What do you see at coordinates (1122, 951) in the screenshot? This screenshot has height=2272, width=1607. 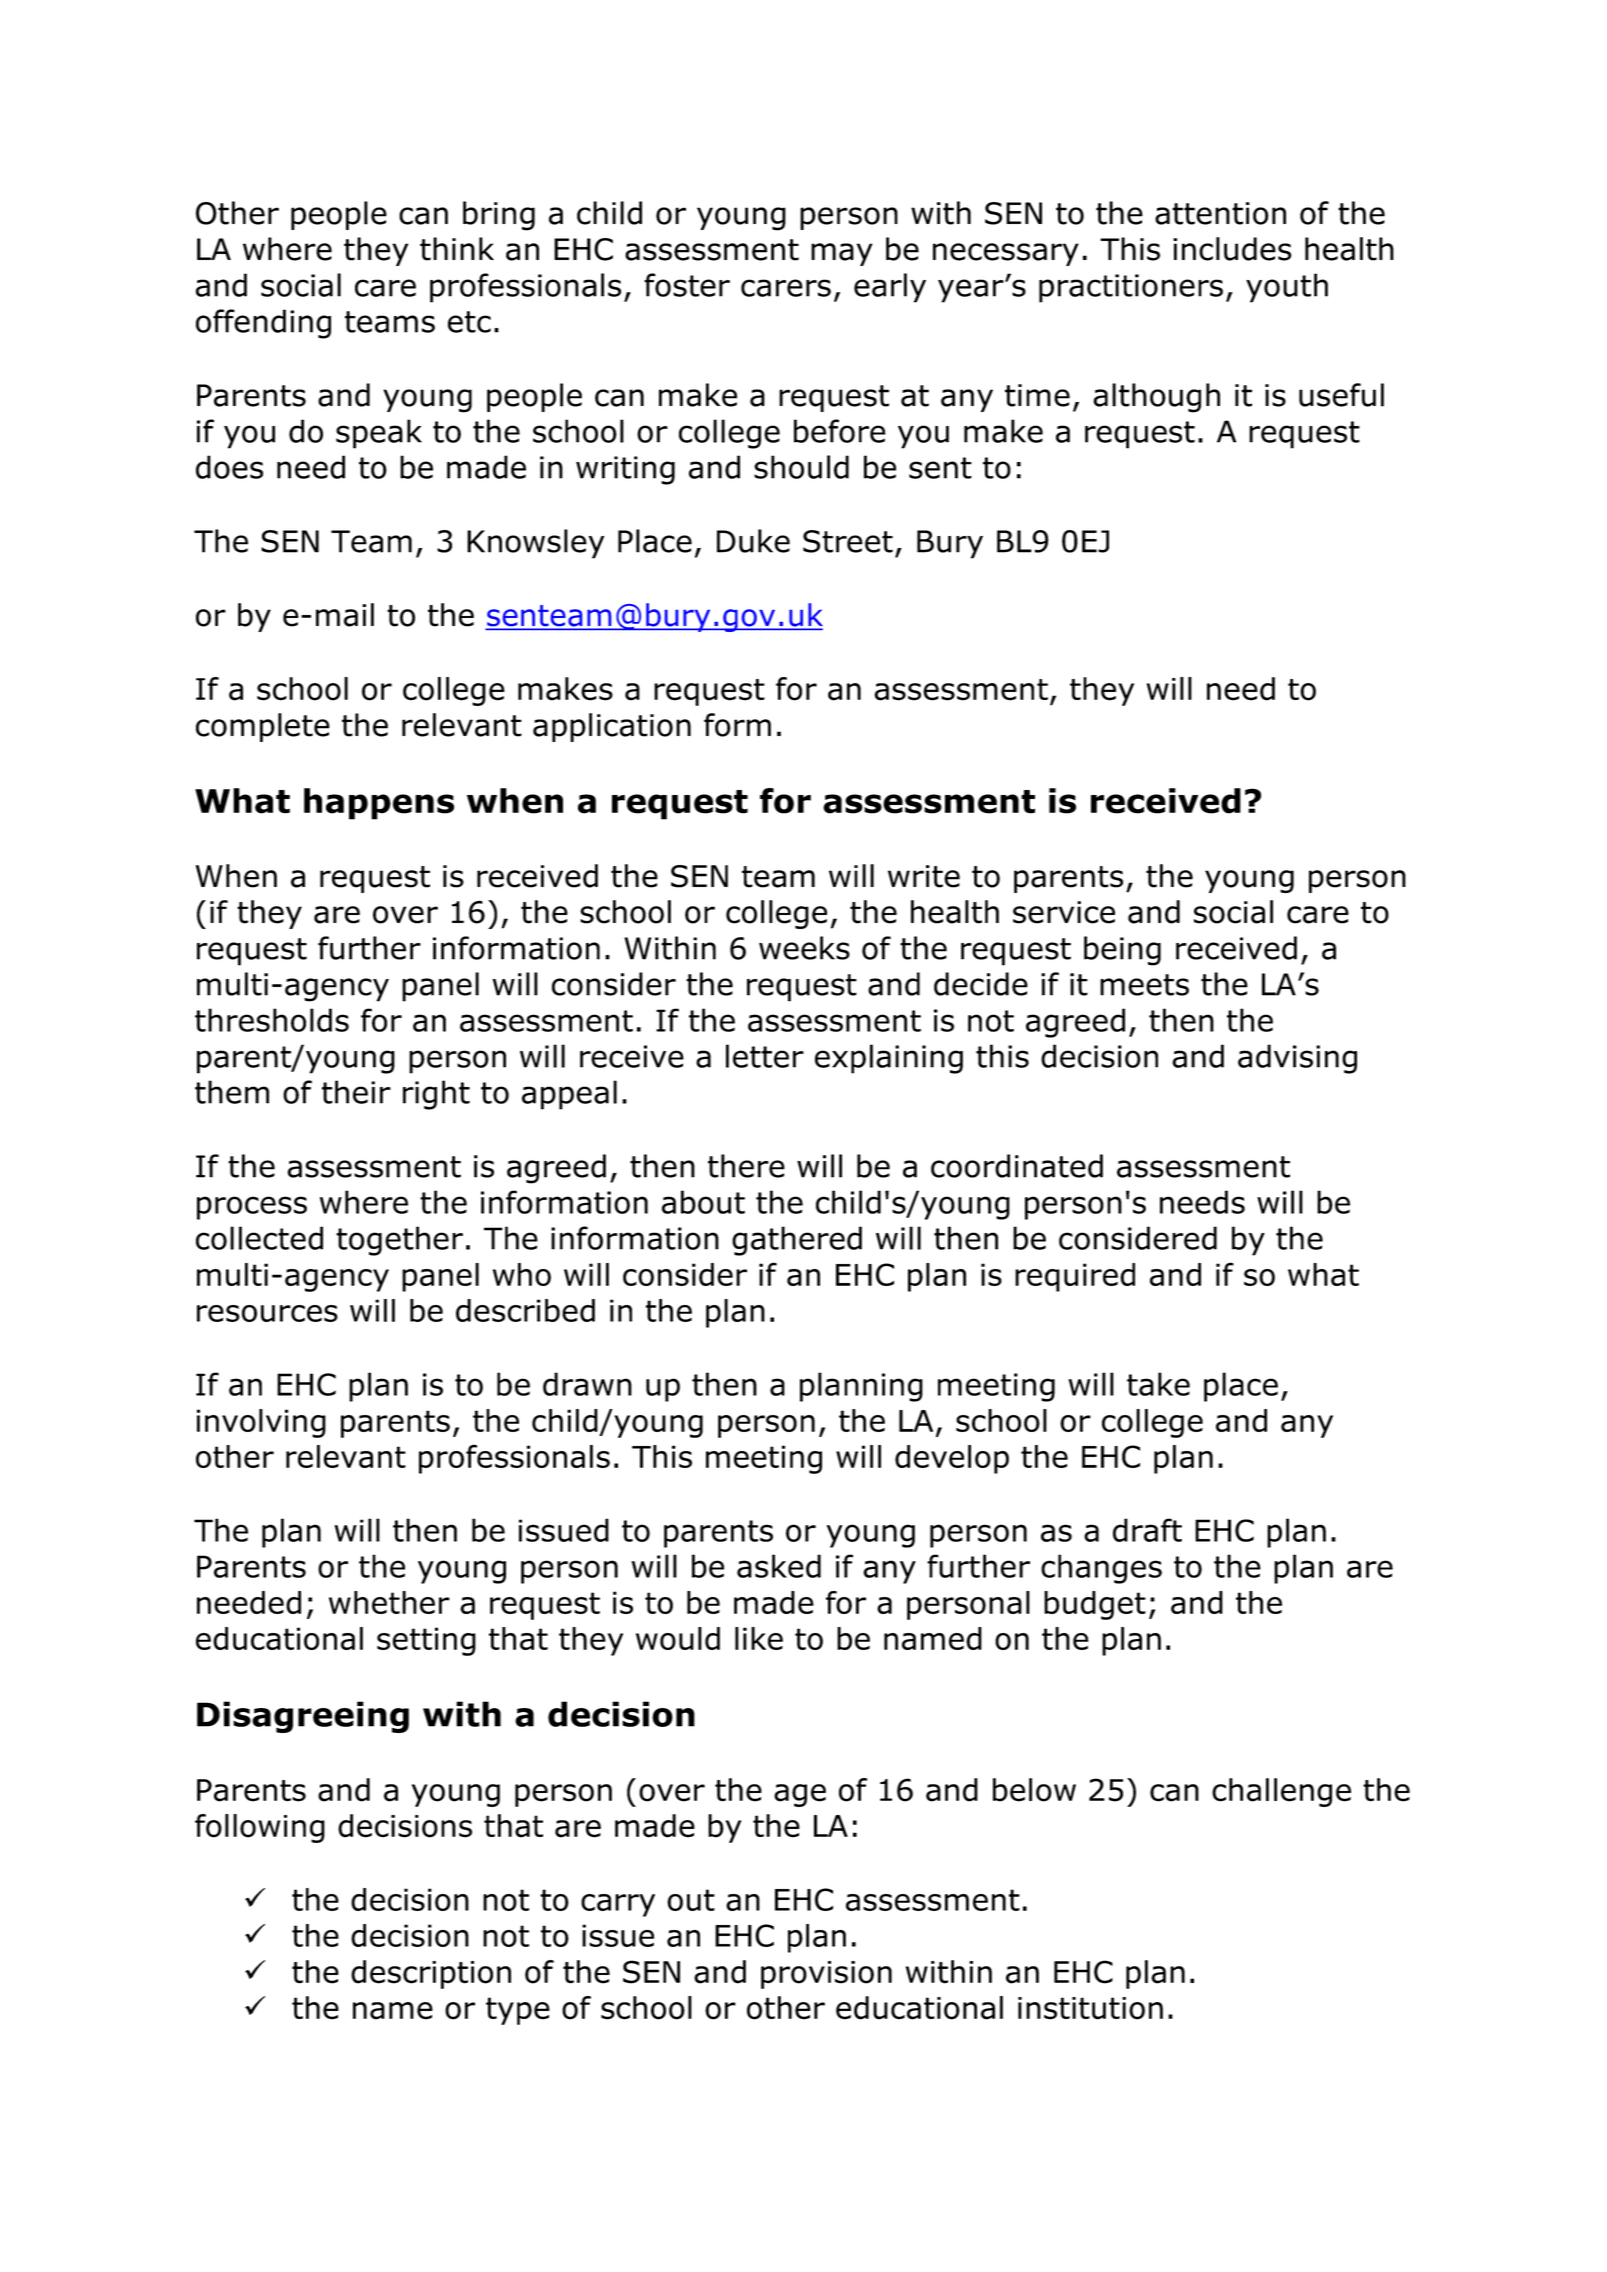 I see `being` at bounding box center [1122, 951].
